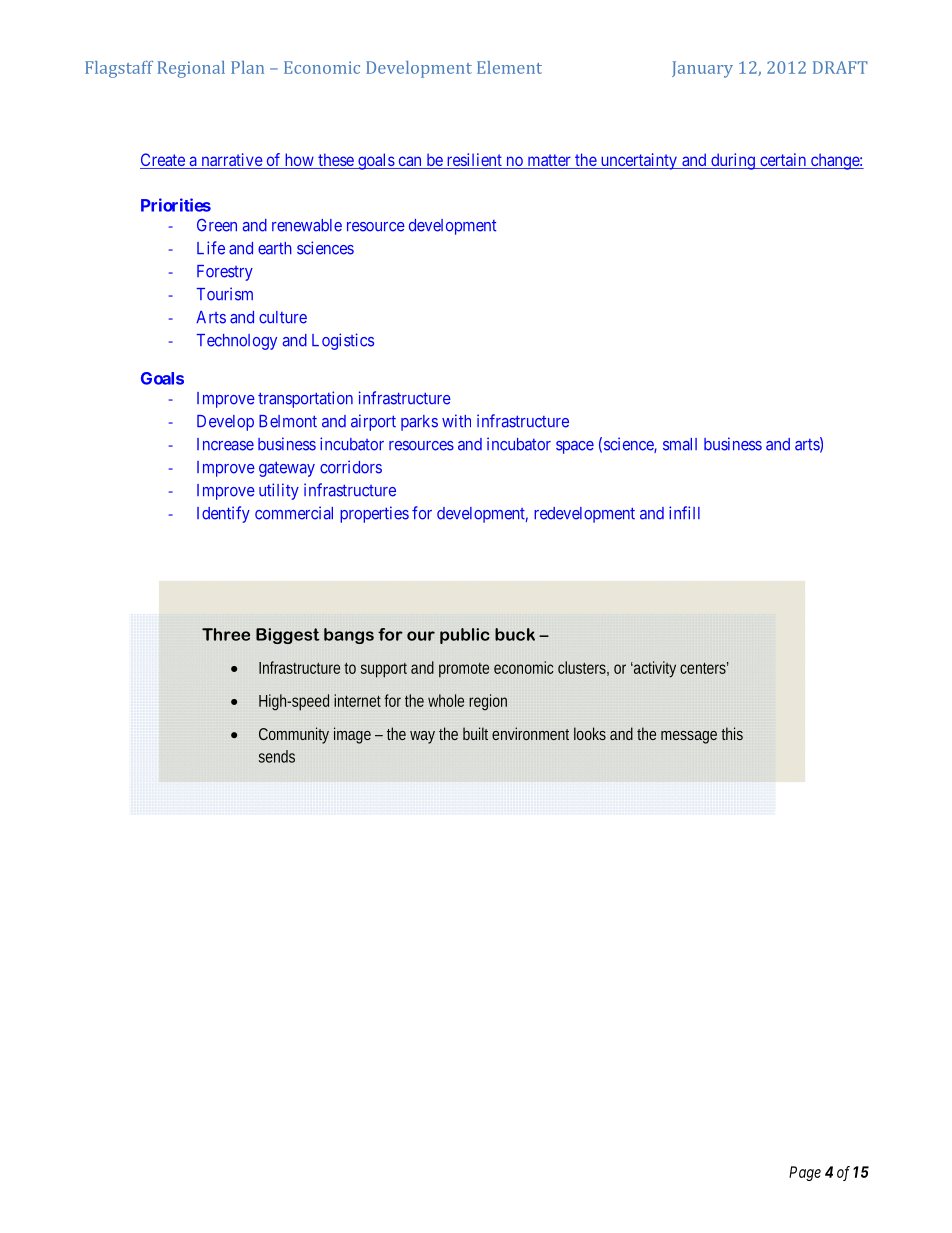  Describe the element at coordinates (704, 668) in the document. I see `centers` at that location.
